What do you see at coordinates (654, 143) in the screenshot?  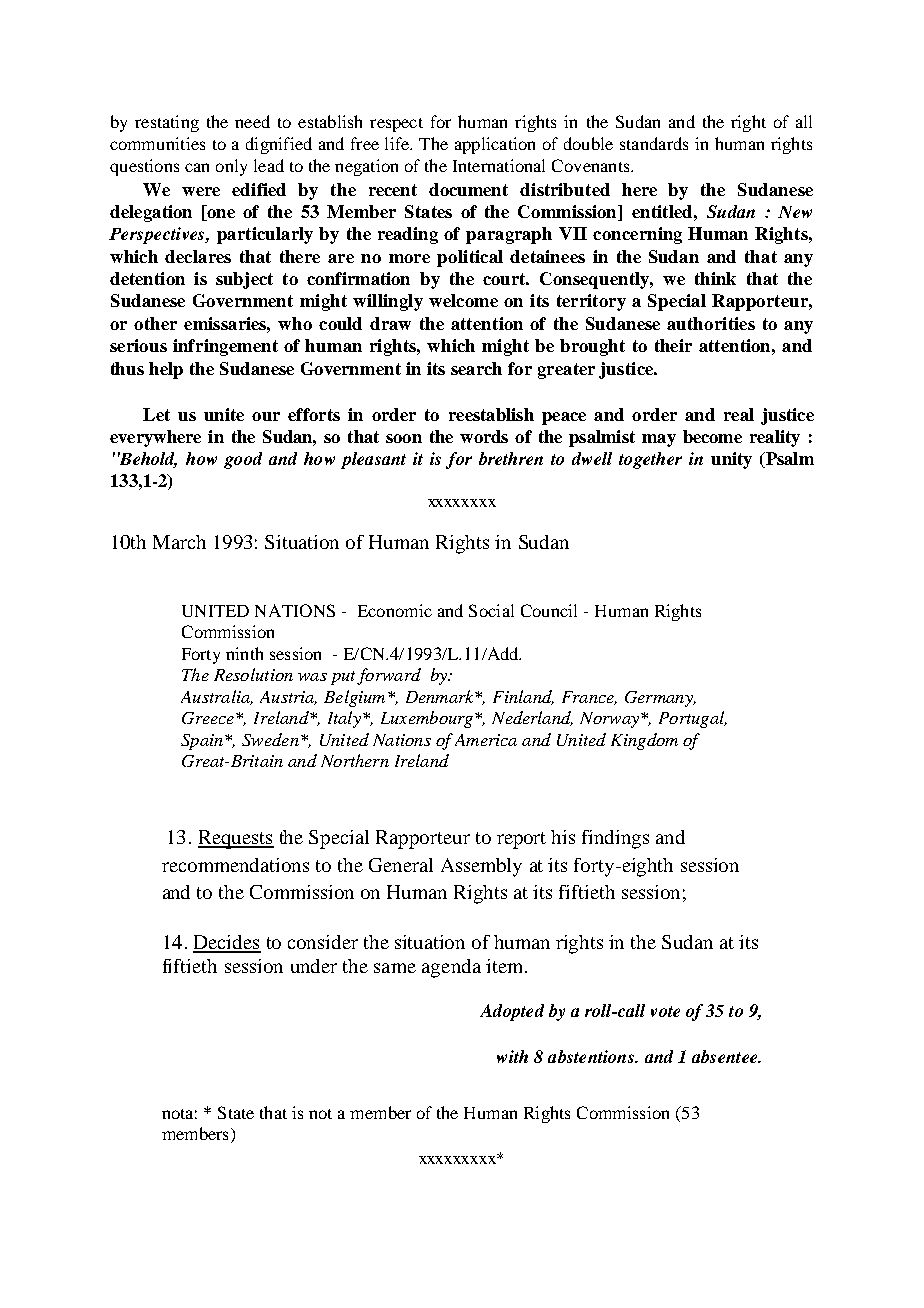 I see `standards` at bounding box center [654, 143].
